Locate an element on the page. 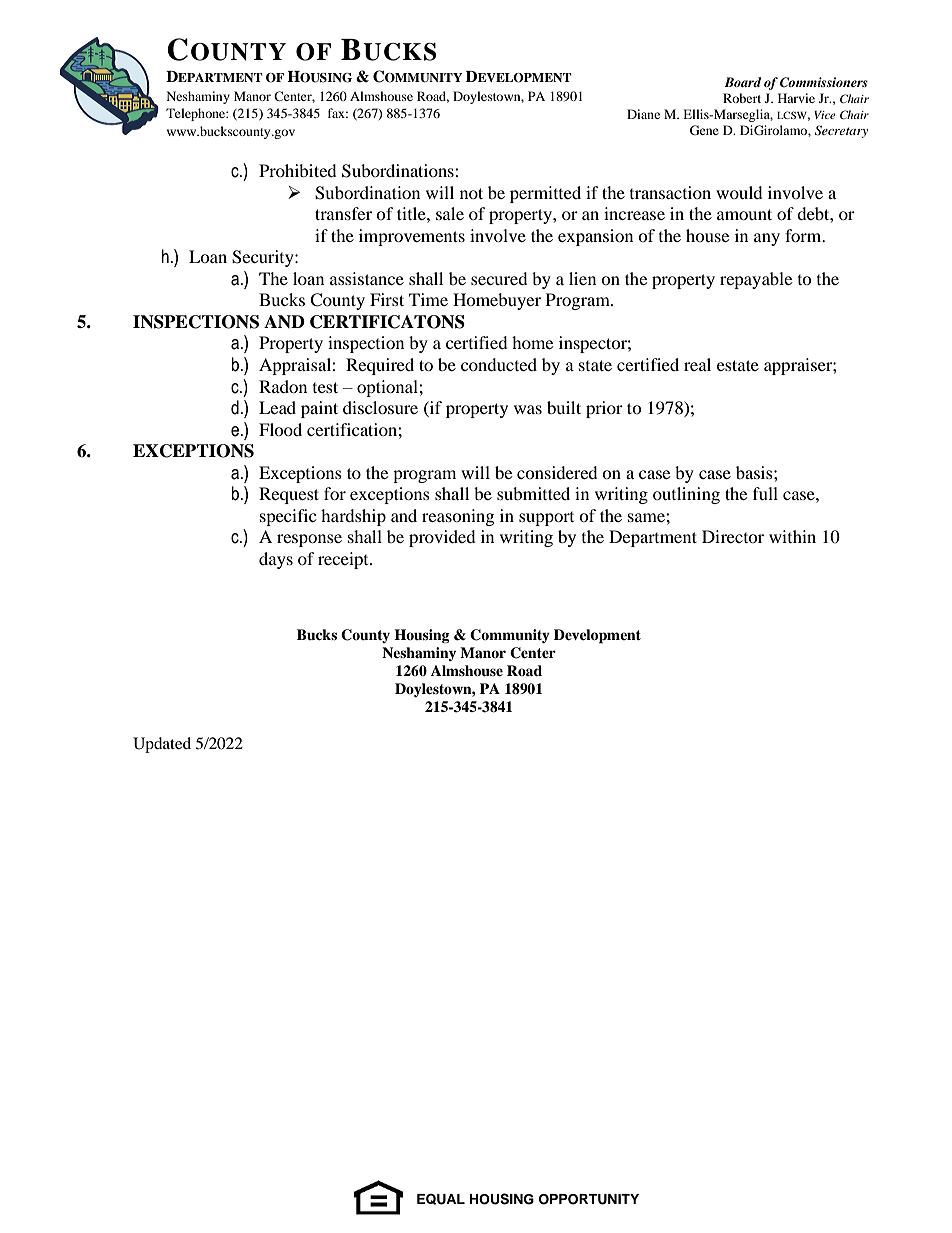 The height and width of the document is (1233, 952). receipt is located at coordinates (344, 560).
